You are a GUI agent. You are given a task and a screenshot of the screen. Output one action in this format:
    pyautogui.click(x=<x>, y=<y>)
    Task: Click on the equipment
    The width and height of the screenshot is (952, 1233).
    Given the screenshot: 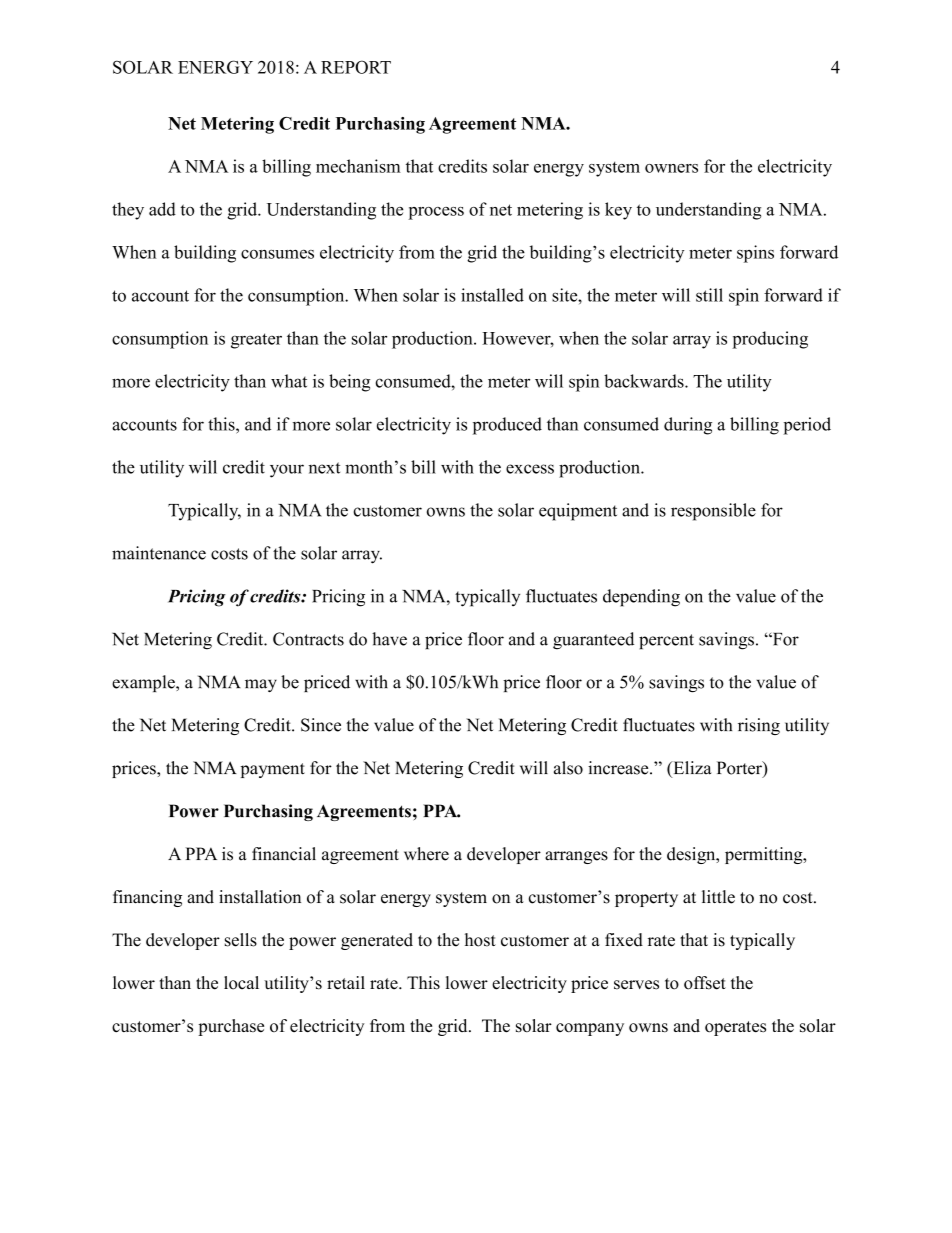 What is the action you would take?
    pyautogui.click(x=578, y=512)
